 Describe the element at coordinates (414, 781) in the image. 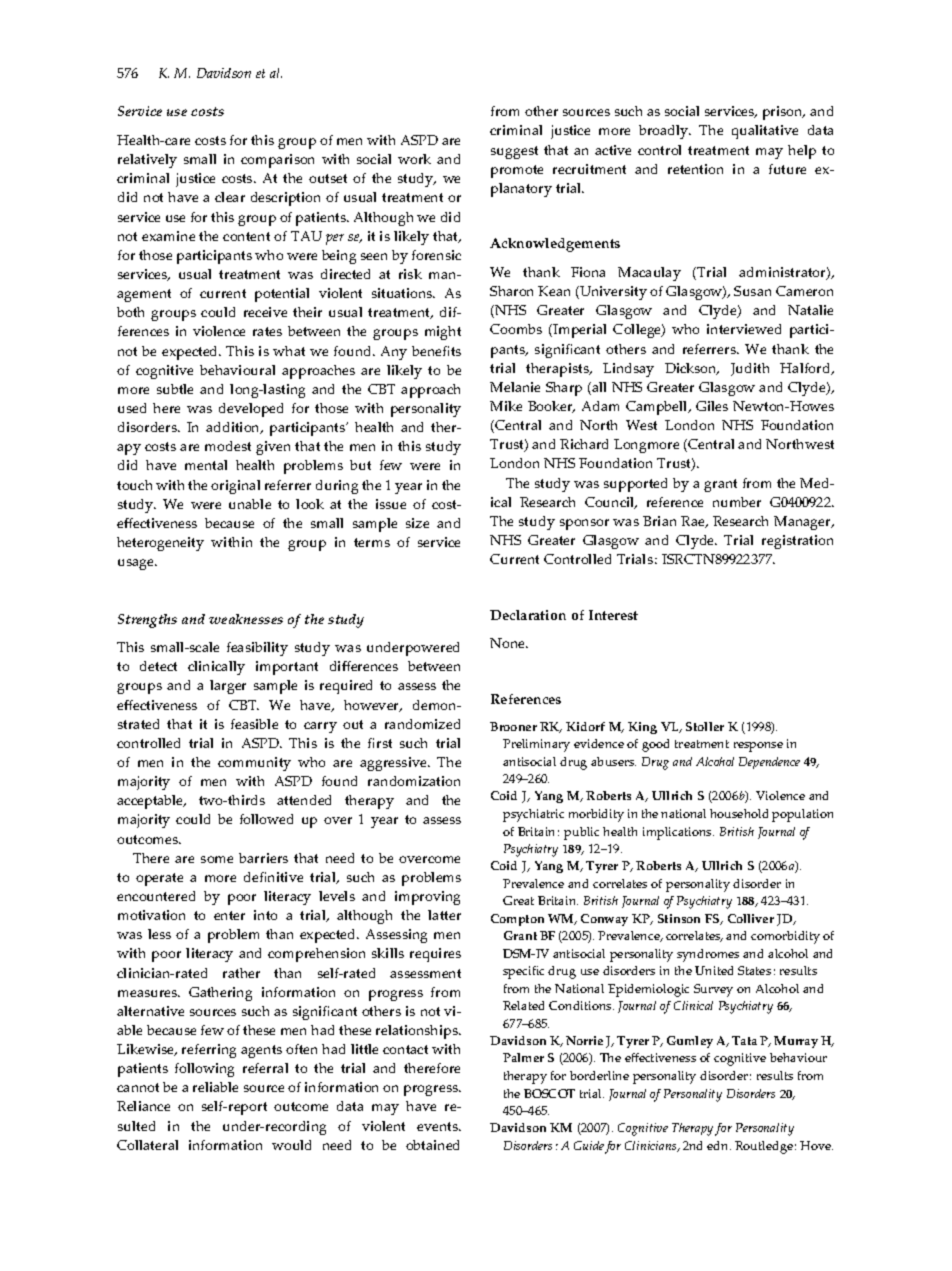

I see `randomization` at that location.
